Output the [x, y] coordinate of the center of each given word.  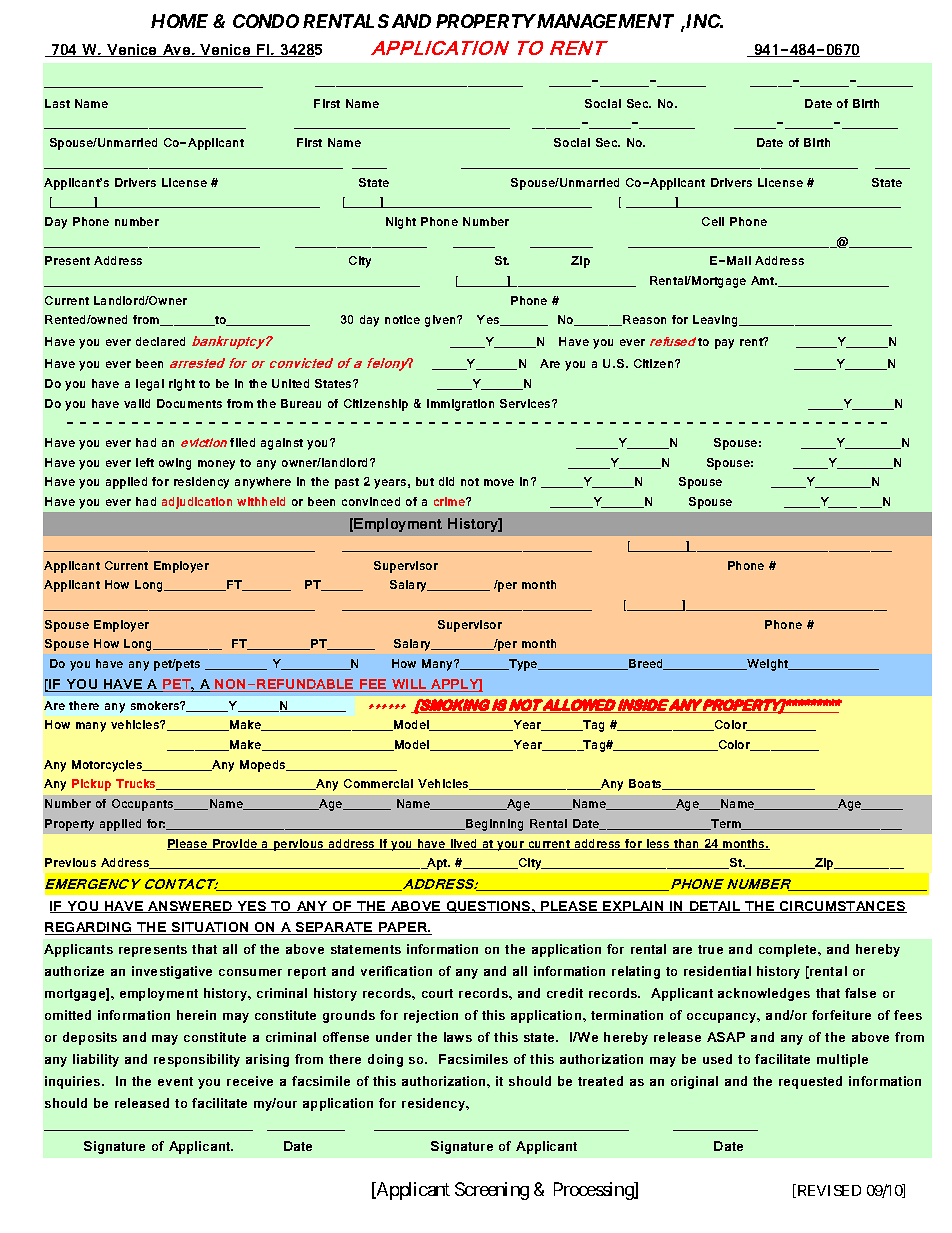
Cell [713, 221]
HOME [179, 21]
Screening [492, 1191]
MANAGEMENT [604, 21]
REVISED [828, 1191]
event [175, 1081]
